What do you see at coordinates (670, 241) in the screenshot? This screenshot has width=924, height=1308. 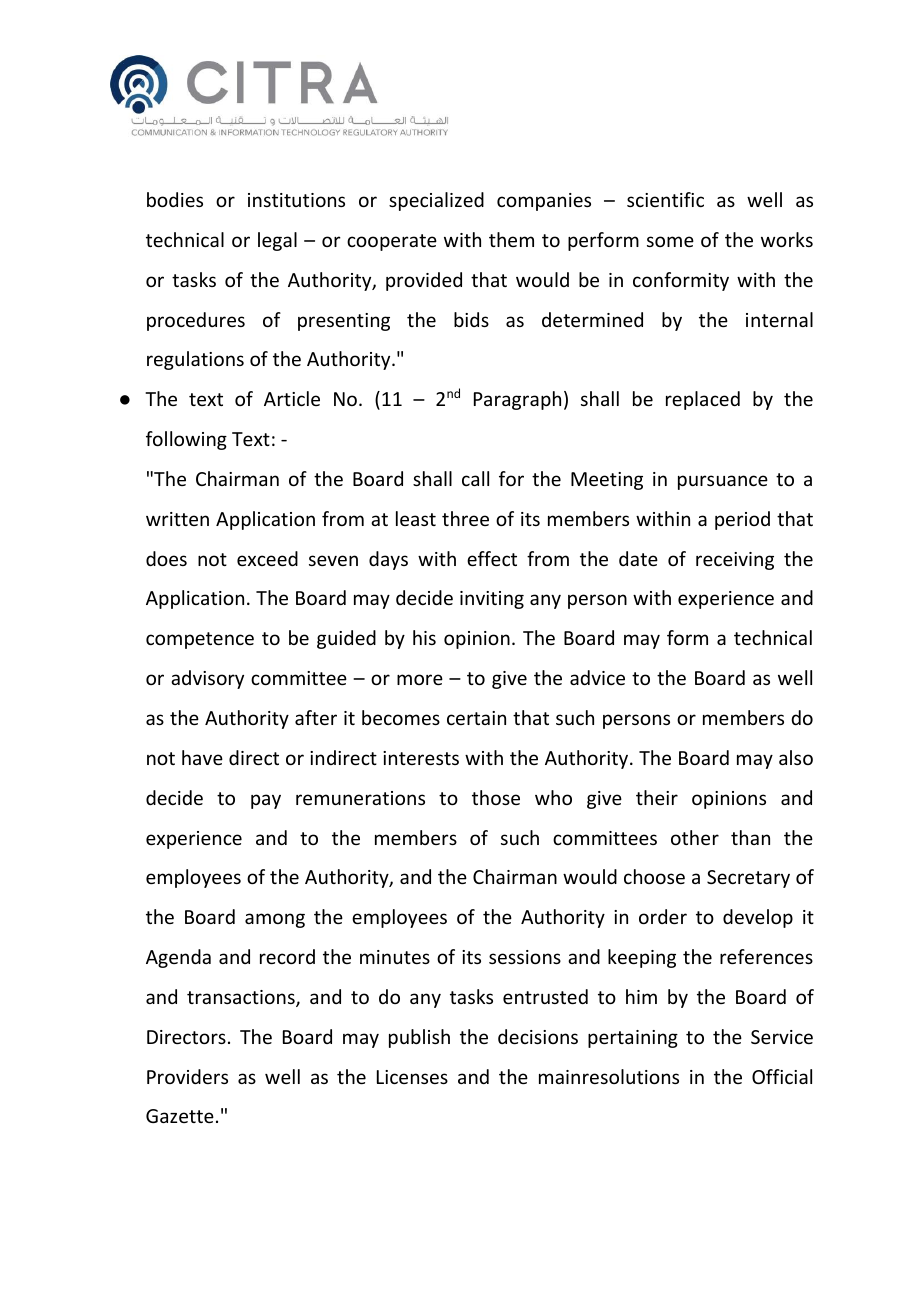 I see `some` at bounding box center [670, 241].
